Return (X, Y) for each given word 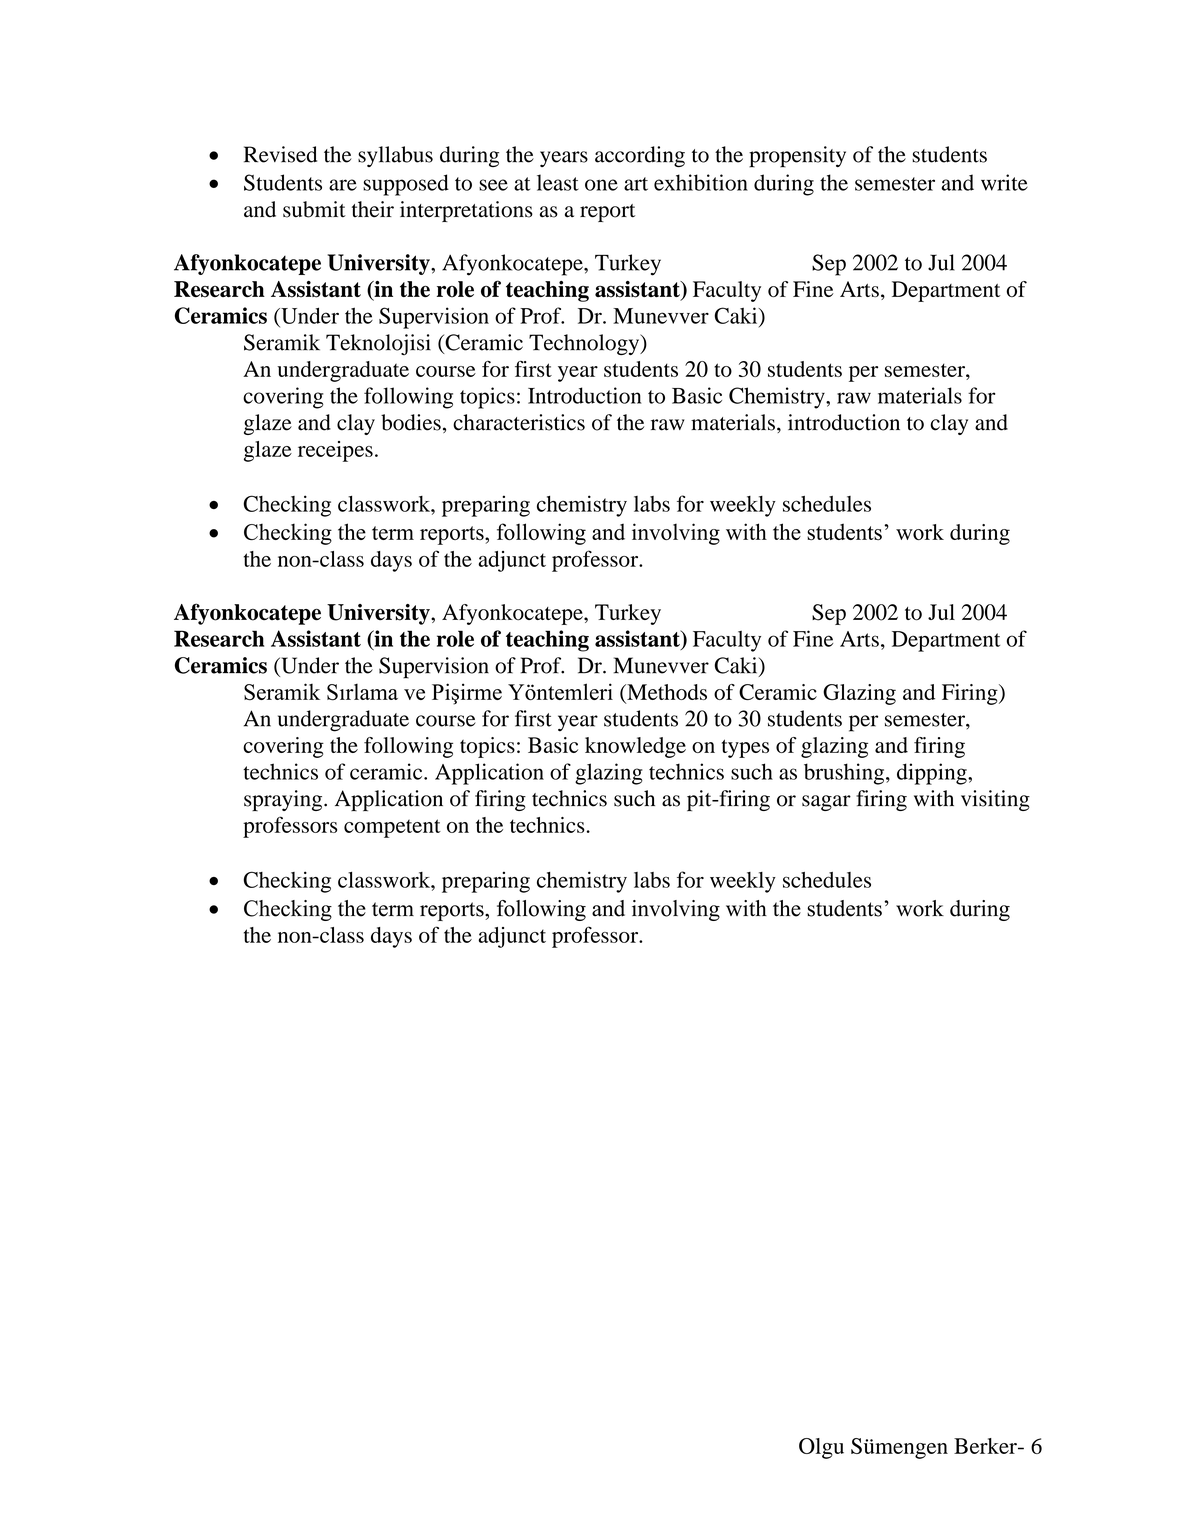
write (1004, 182)
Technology (585, 344)
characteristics (519, 422)
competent (392, 828)
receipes (335, 451)
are (343, 185)
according (640, 156)
